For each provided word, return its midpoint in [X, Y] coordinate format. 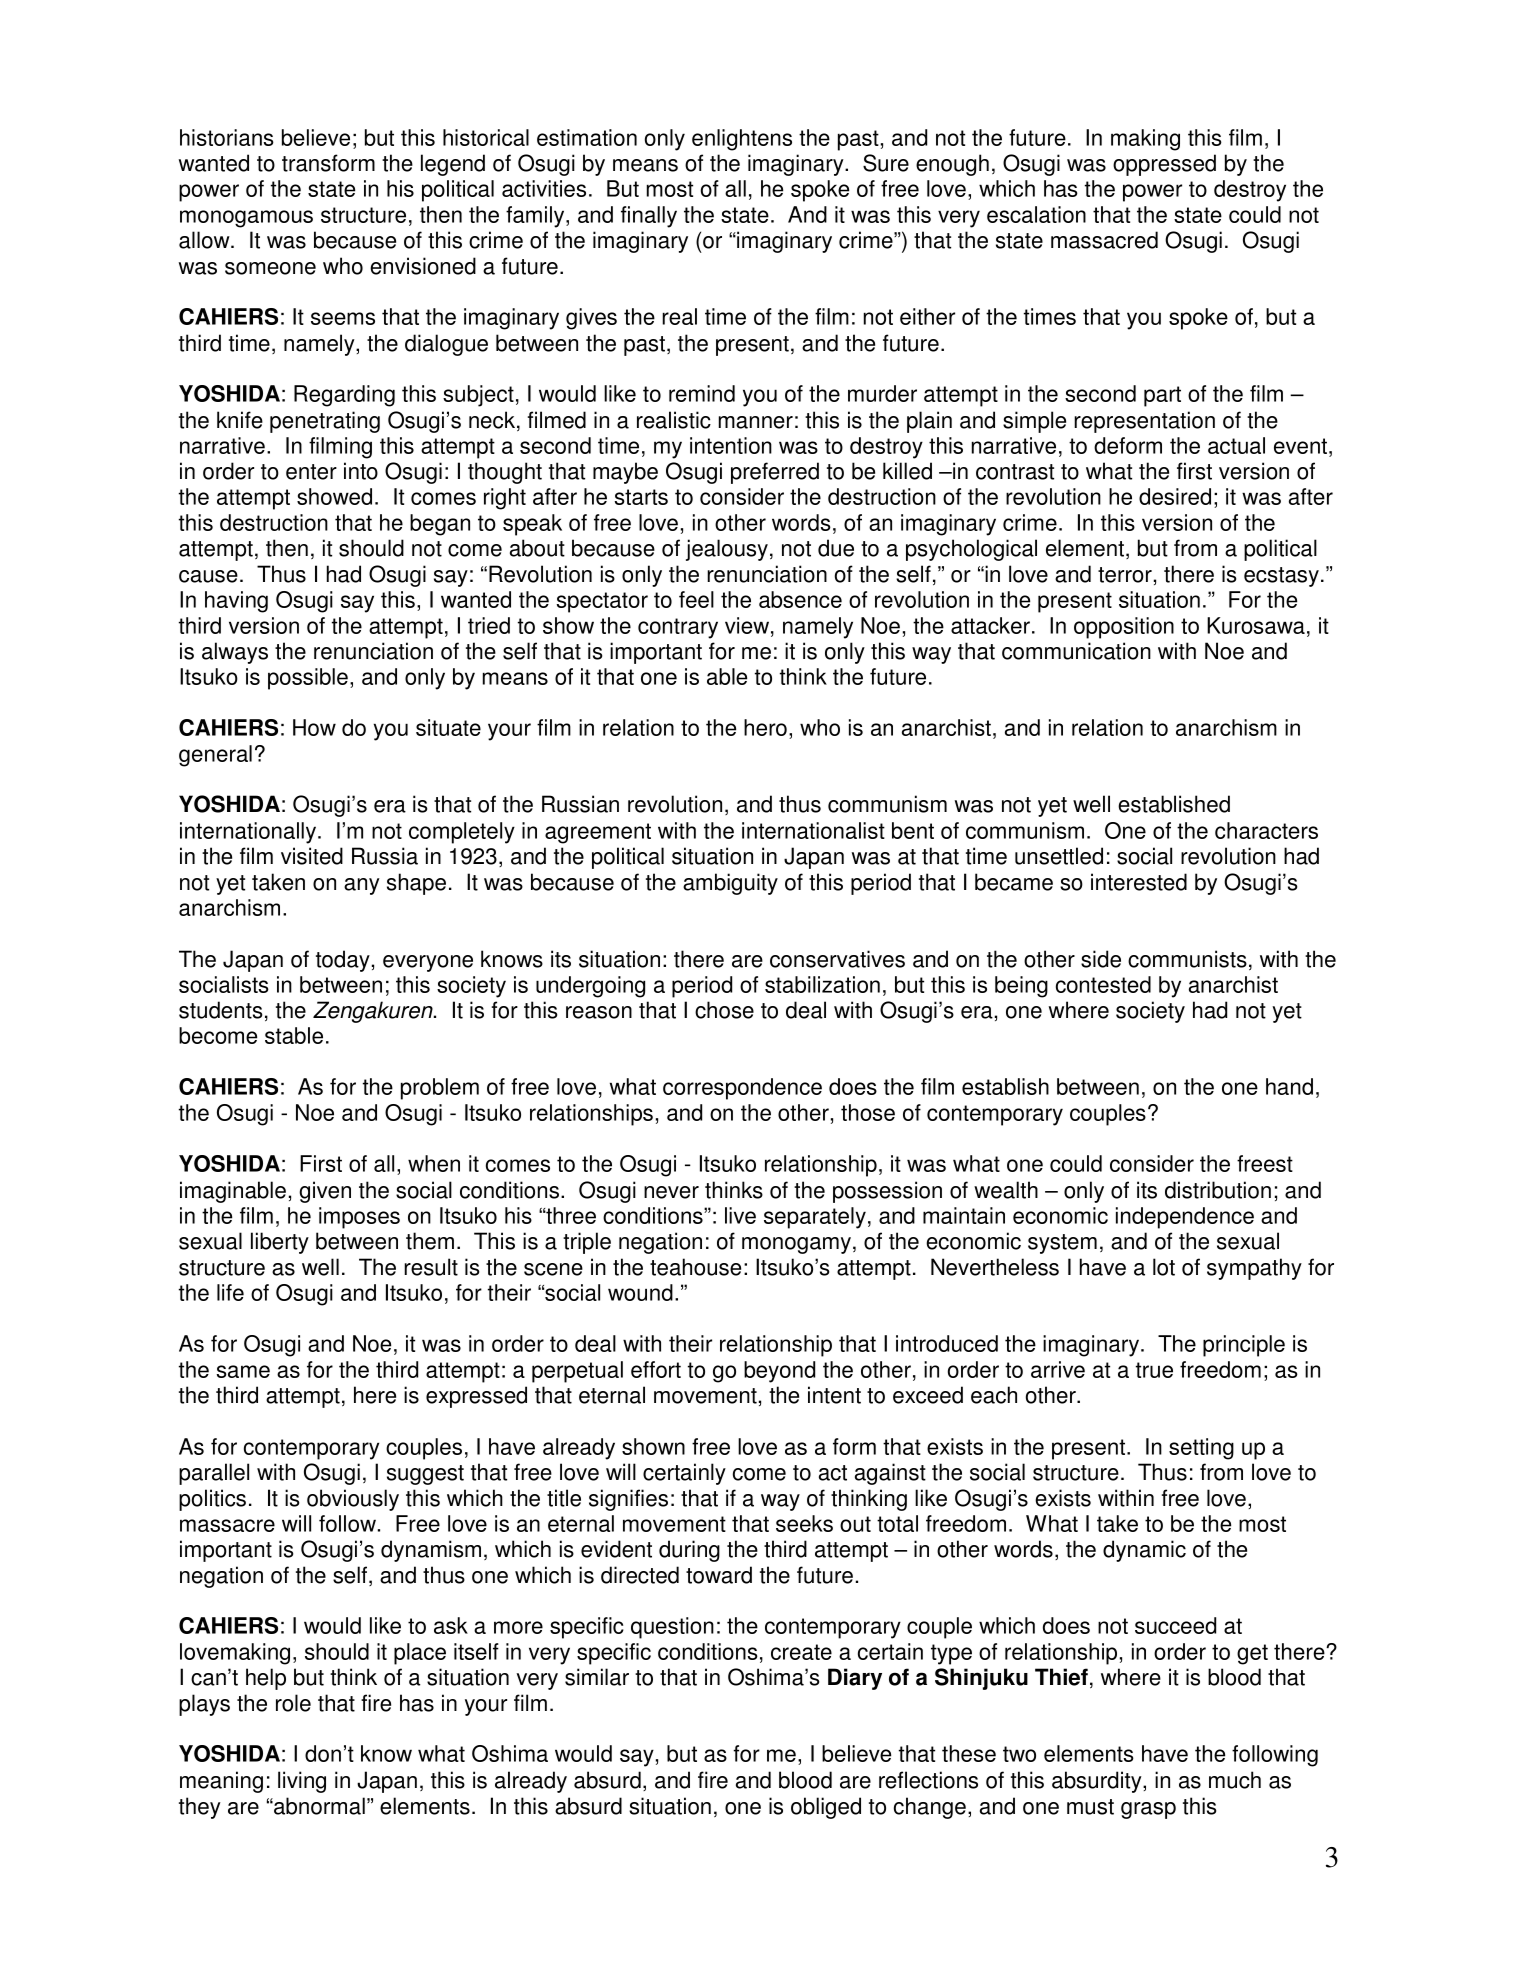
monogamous [246, 219]
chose [724, 1010]
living [302, 1782]
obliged [826, 1808]
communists [1187, 959]
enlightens [742, 140]
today [343, 961]
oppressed [1164, 165]
